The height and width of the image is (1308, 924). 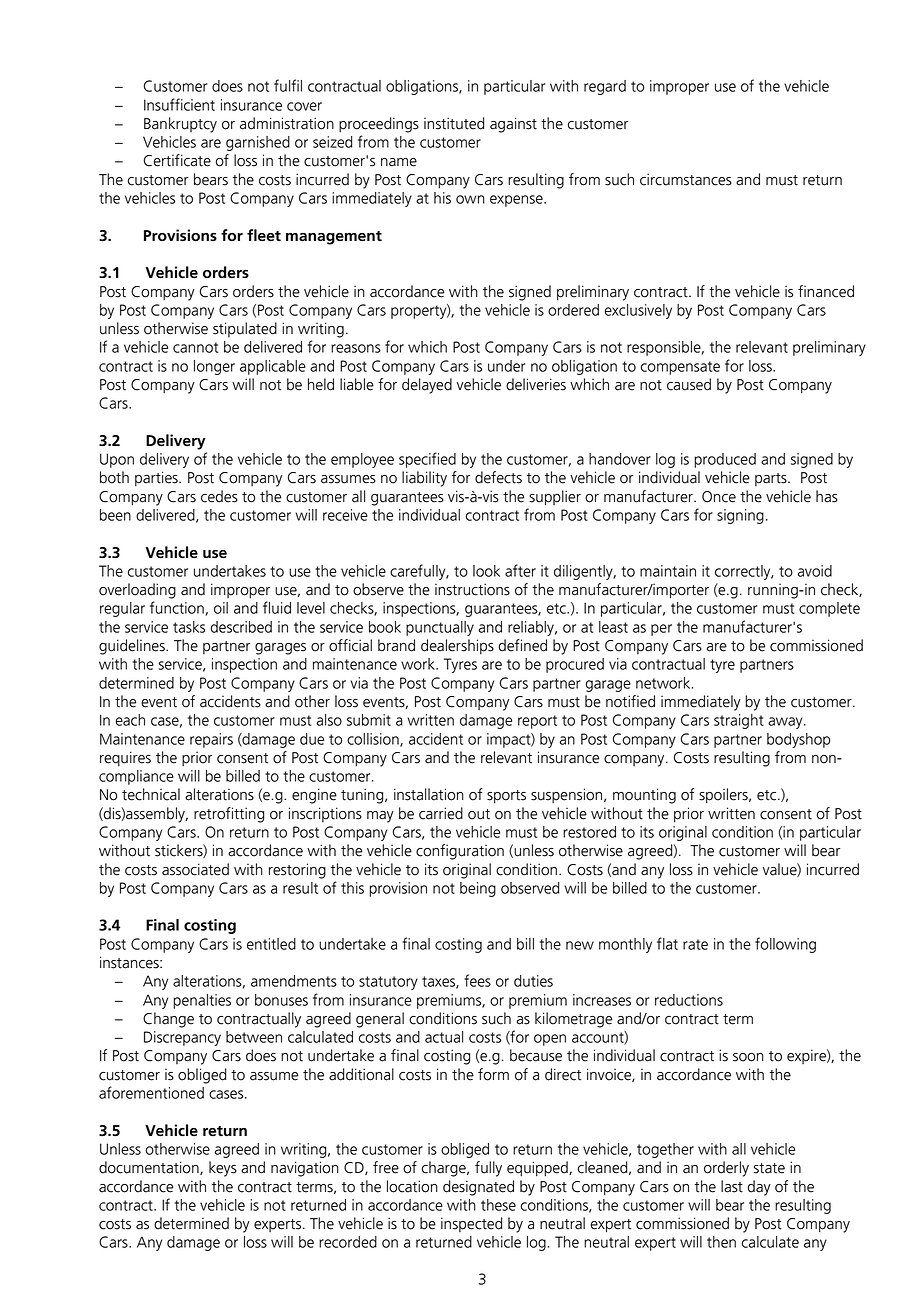 What do you see at coordinates (689, 384) in the image?
I see `caused` at bounding box center [689, 384].
